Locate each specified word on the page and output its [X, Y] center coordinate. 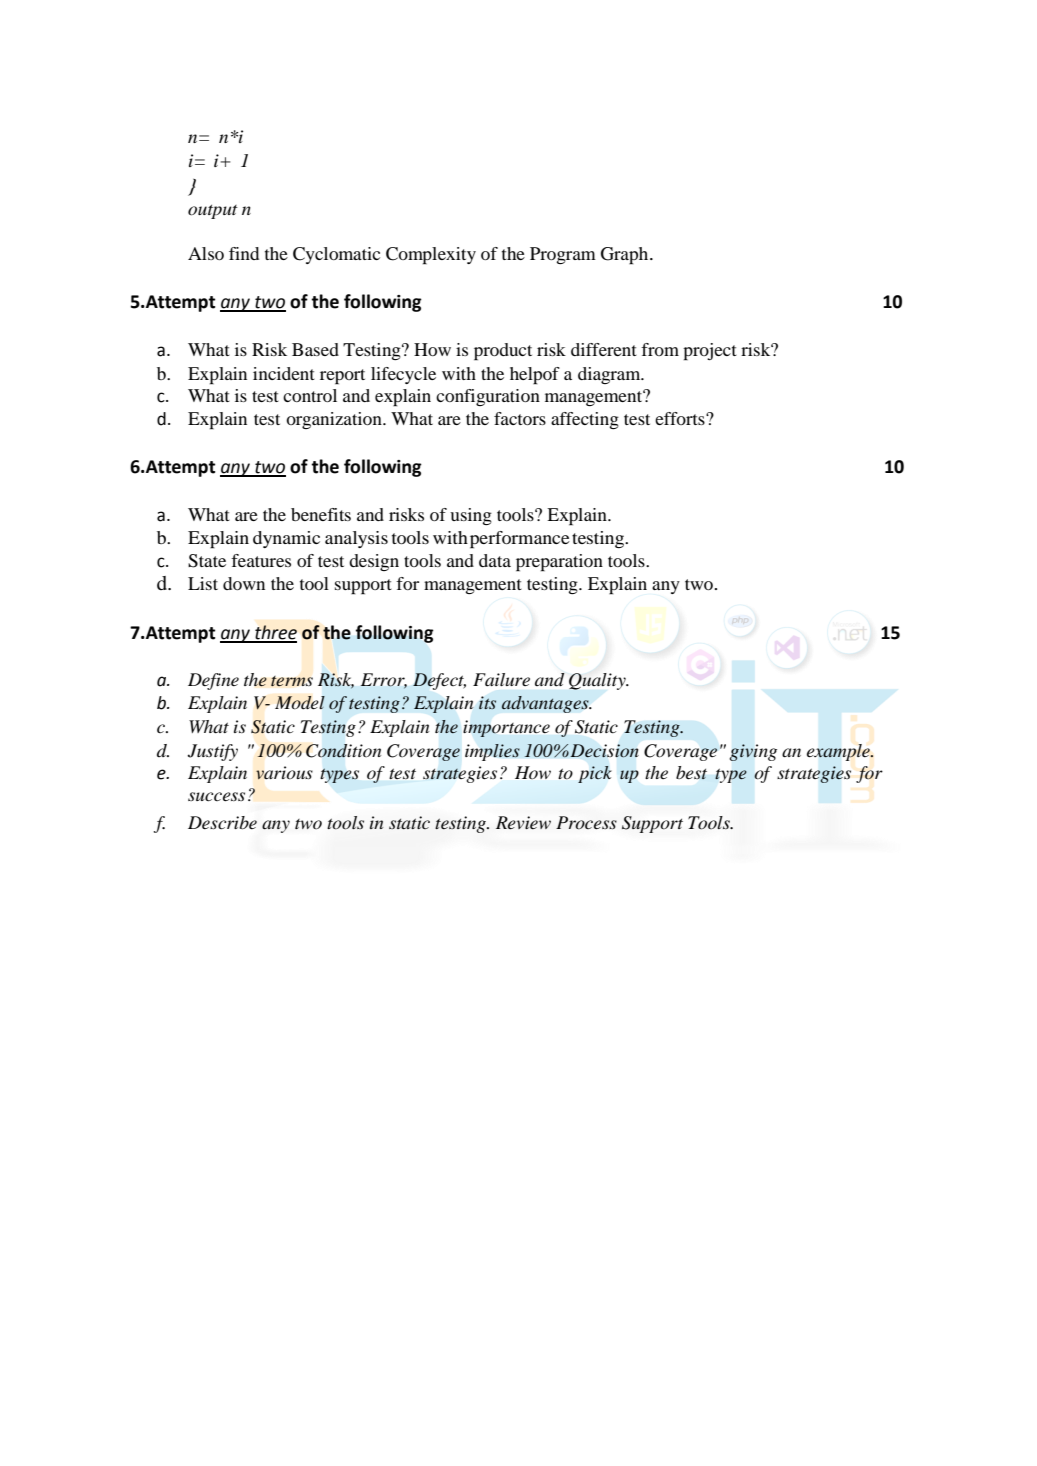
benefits [321, 514]
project [710, 352]
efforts [681, 418]
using [471, 516]
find [244, 253]
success [216, 797]
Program [563, 255]
